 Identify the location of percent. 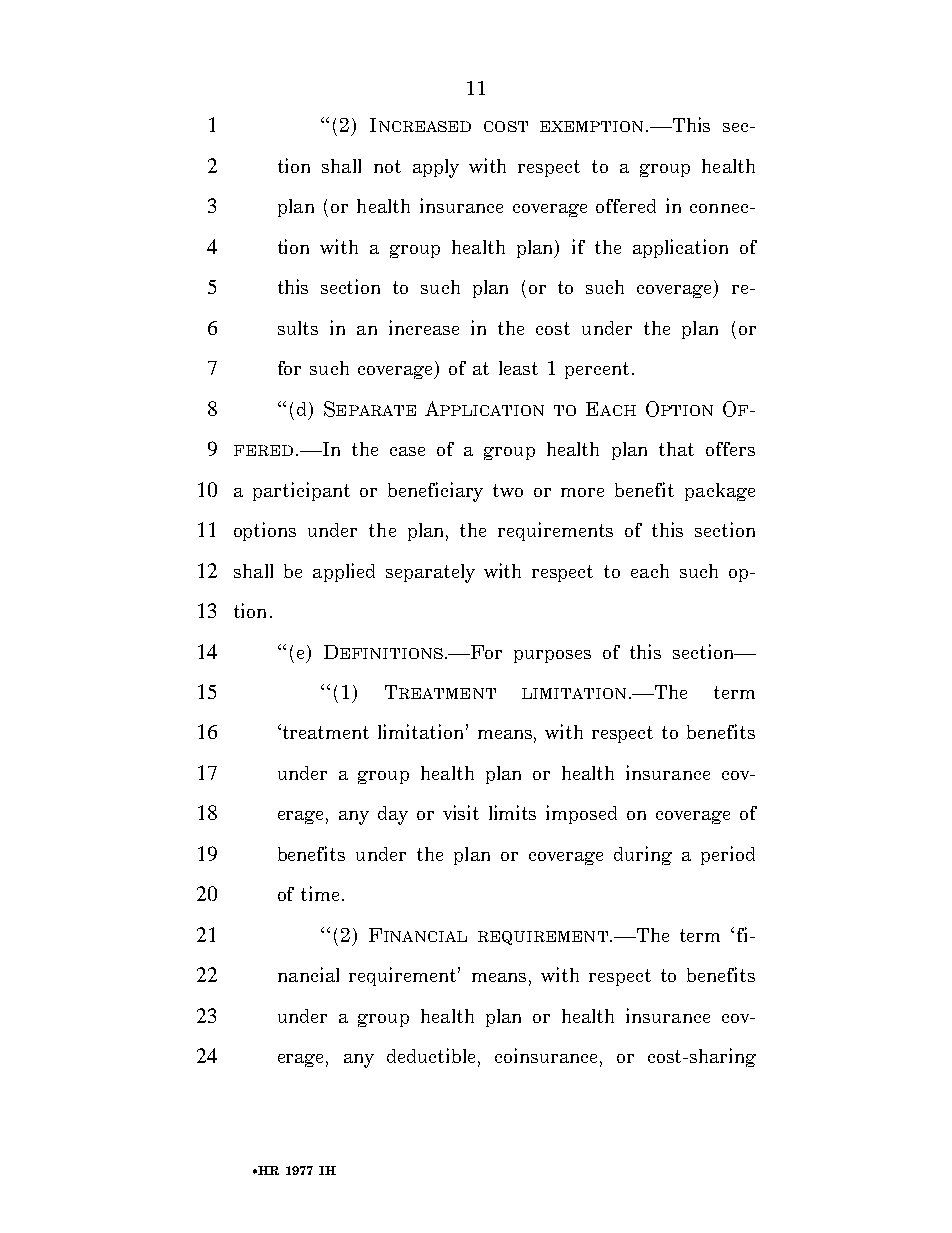
(597, 370).
